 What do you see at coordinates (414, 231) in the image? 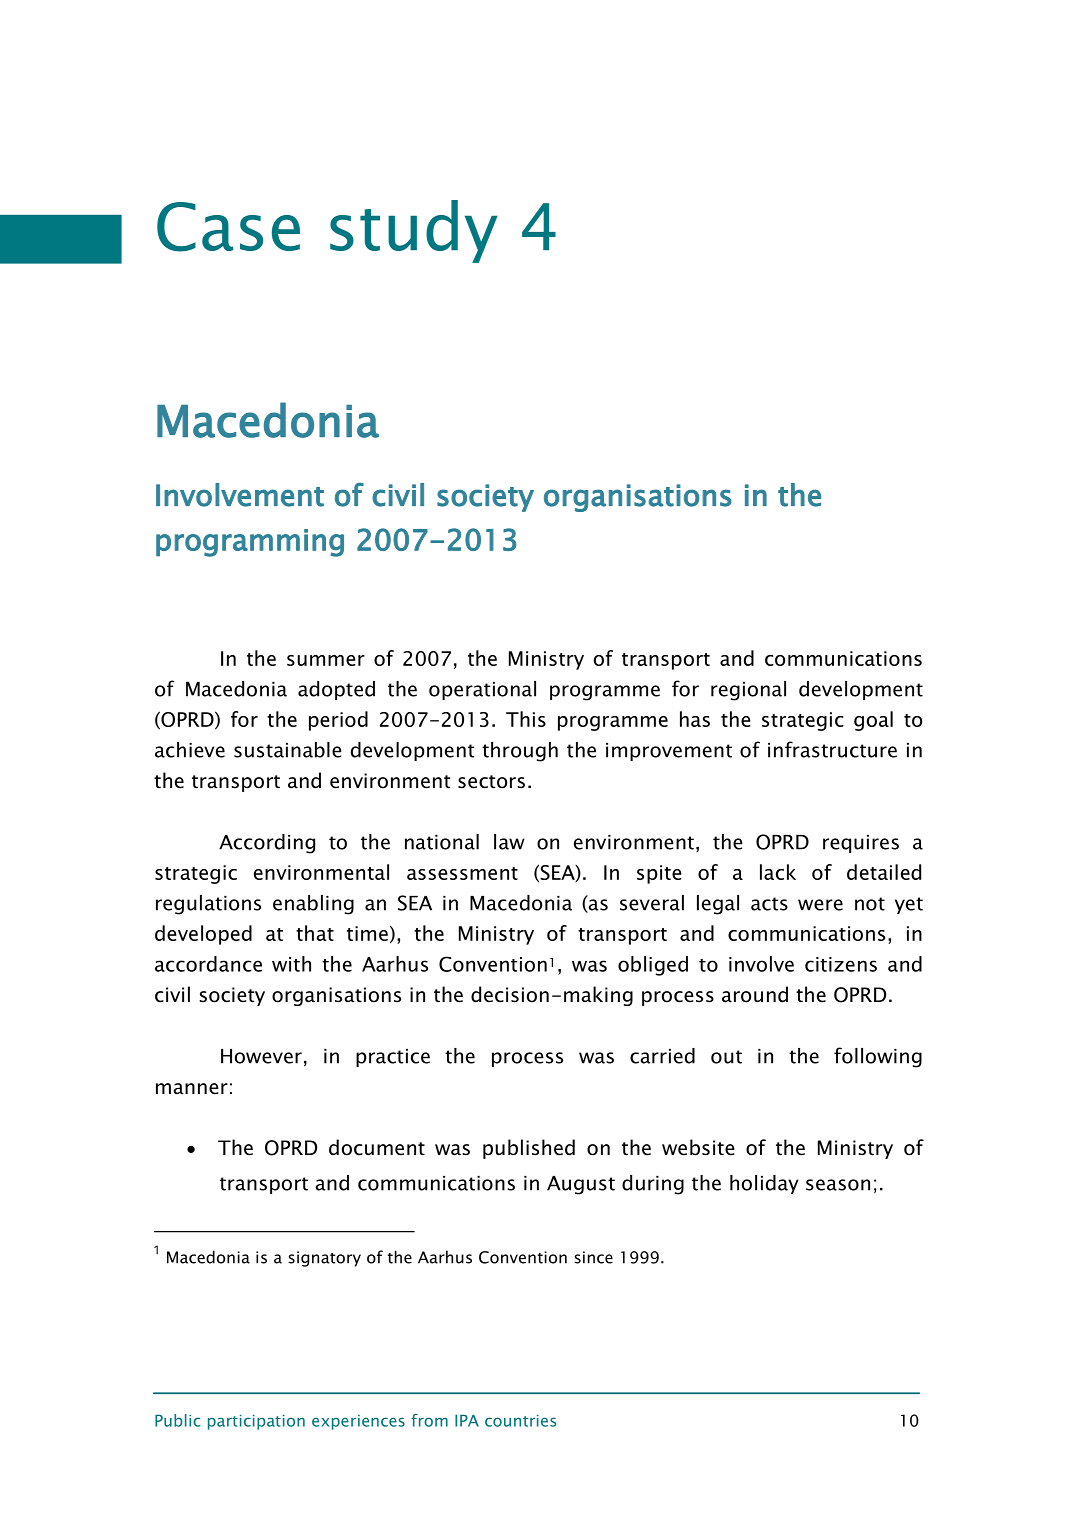
I see `study` at bounding box center [414, 231].
